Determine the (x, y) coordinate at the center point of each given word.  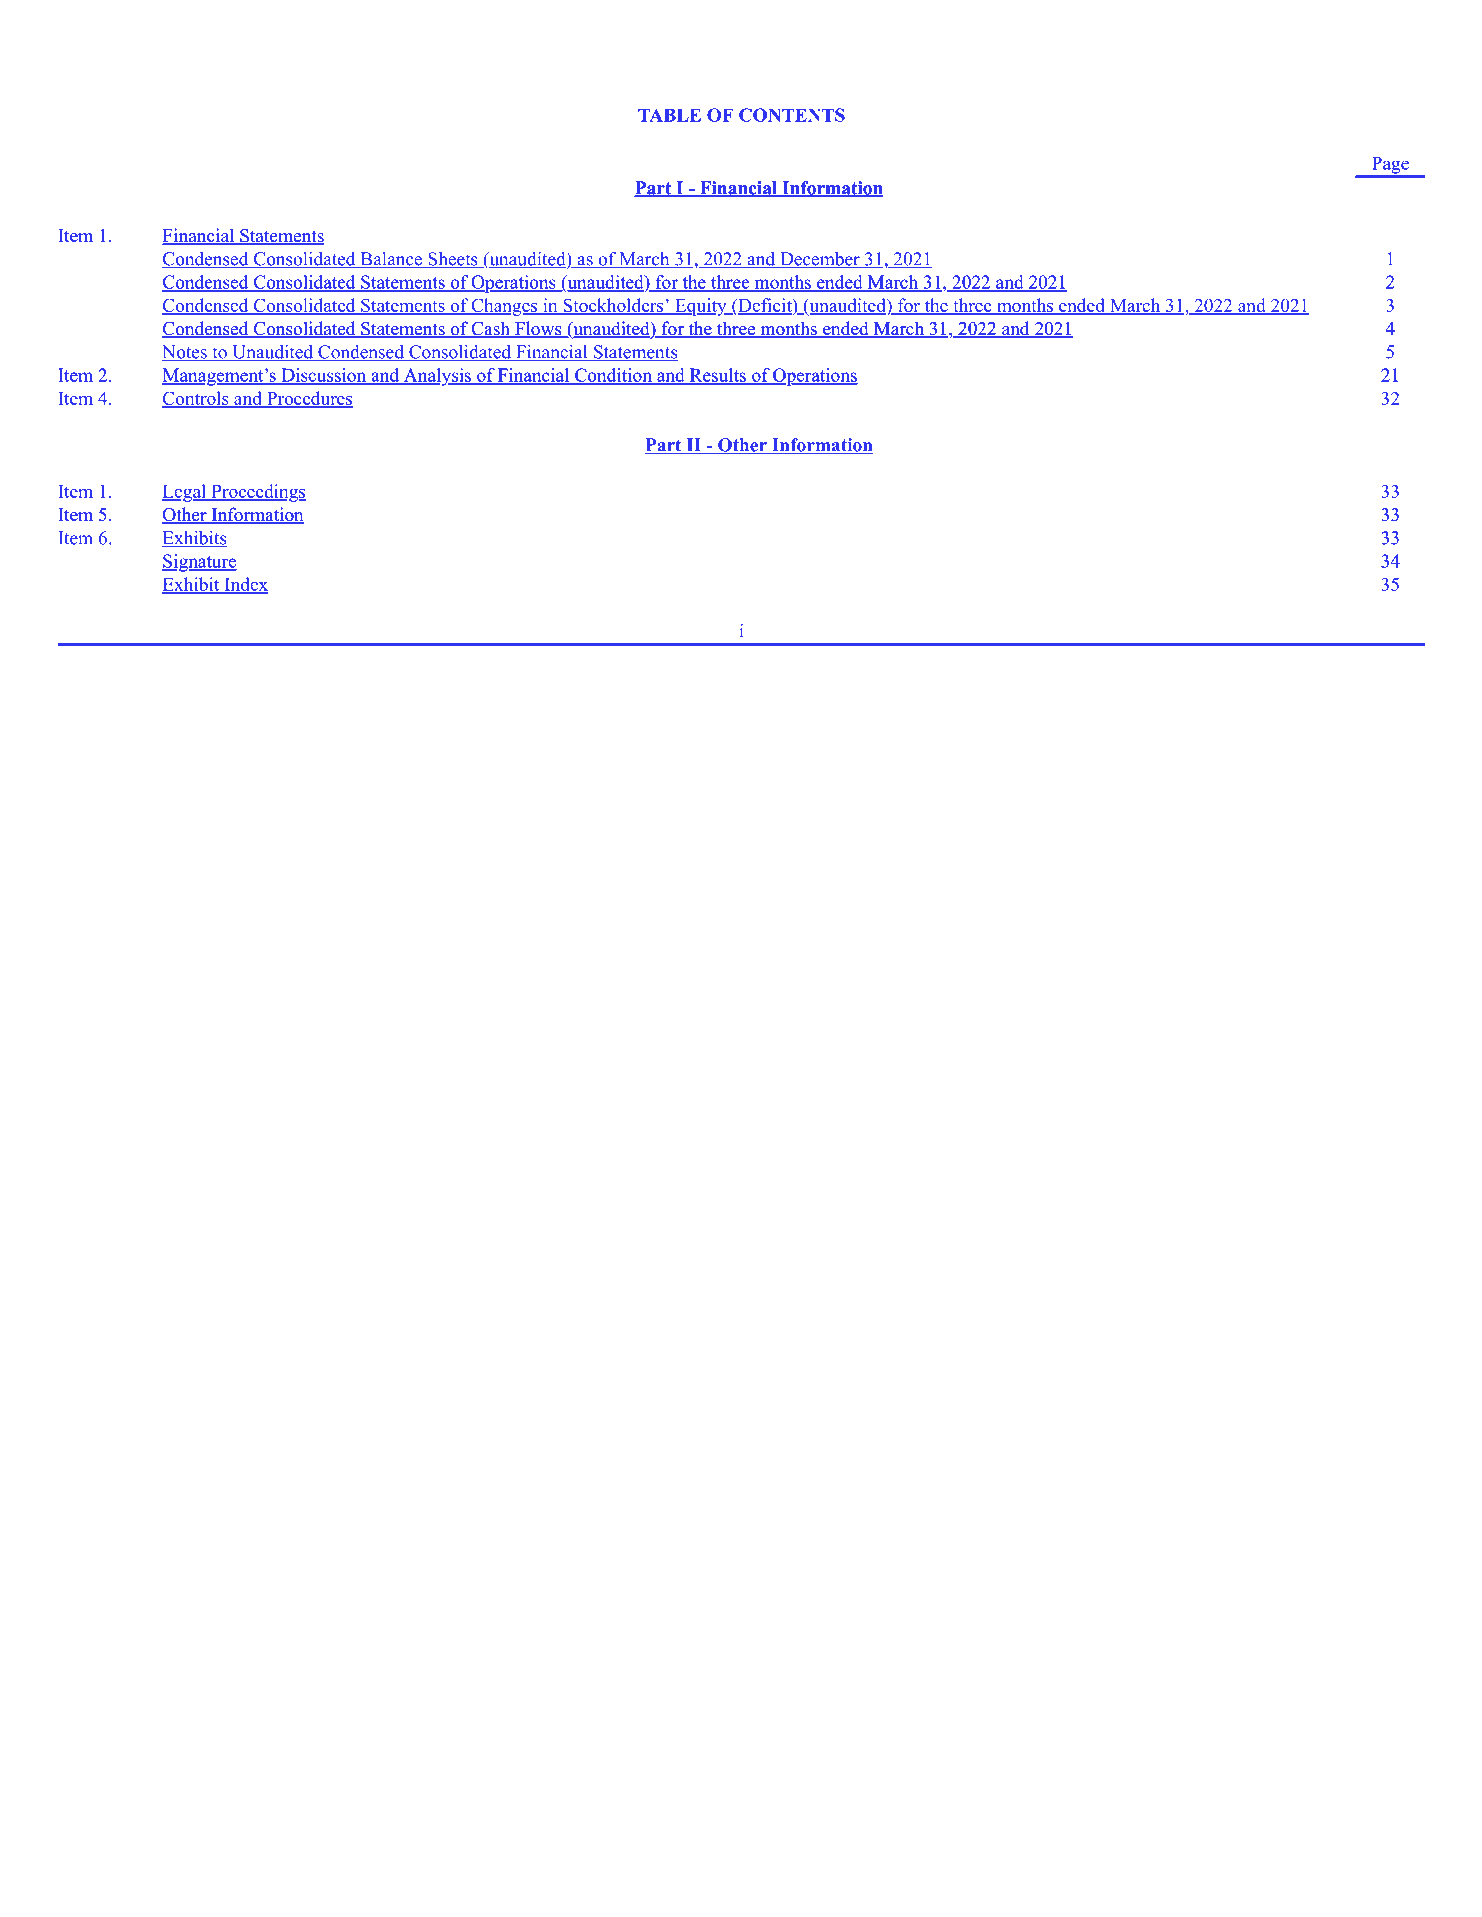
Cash (491, 330)
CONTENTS (792, 115)
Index (245, 585)
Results (717, 376)
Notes (185, 353)
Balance (391, 260)
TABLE (669, 115)
